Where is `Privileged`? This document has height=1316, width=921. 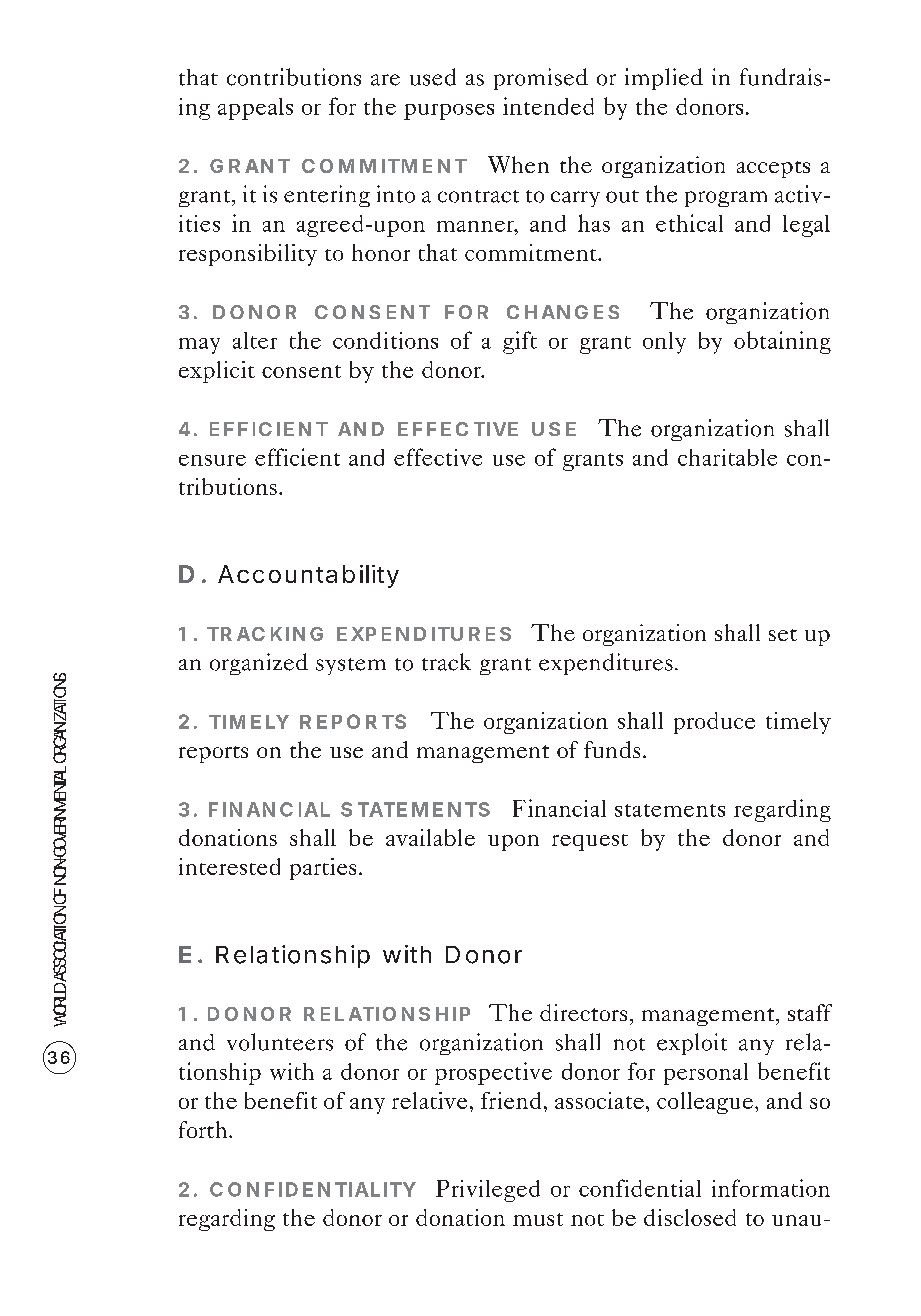 Privileged is located at coordinates (488, 1191).
